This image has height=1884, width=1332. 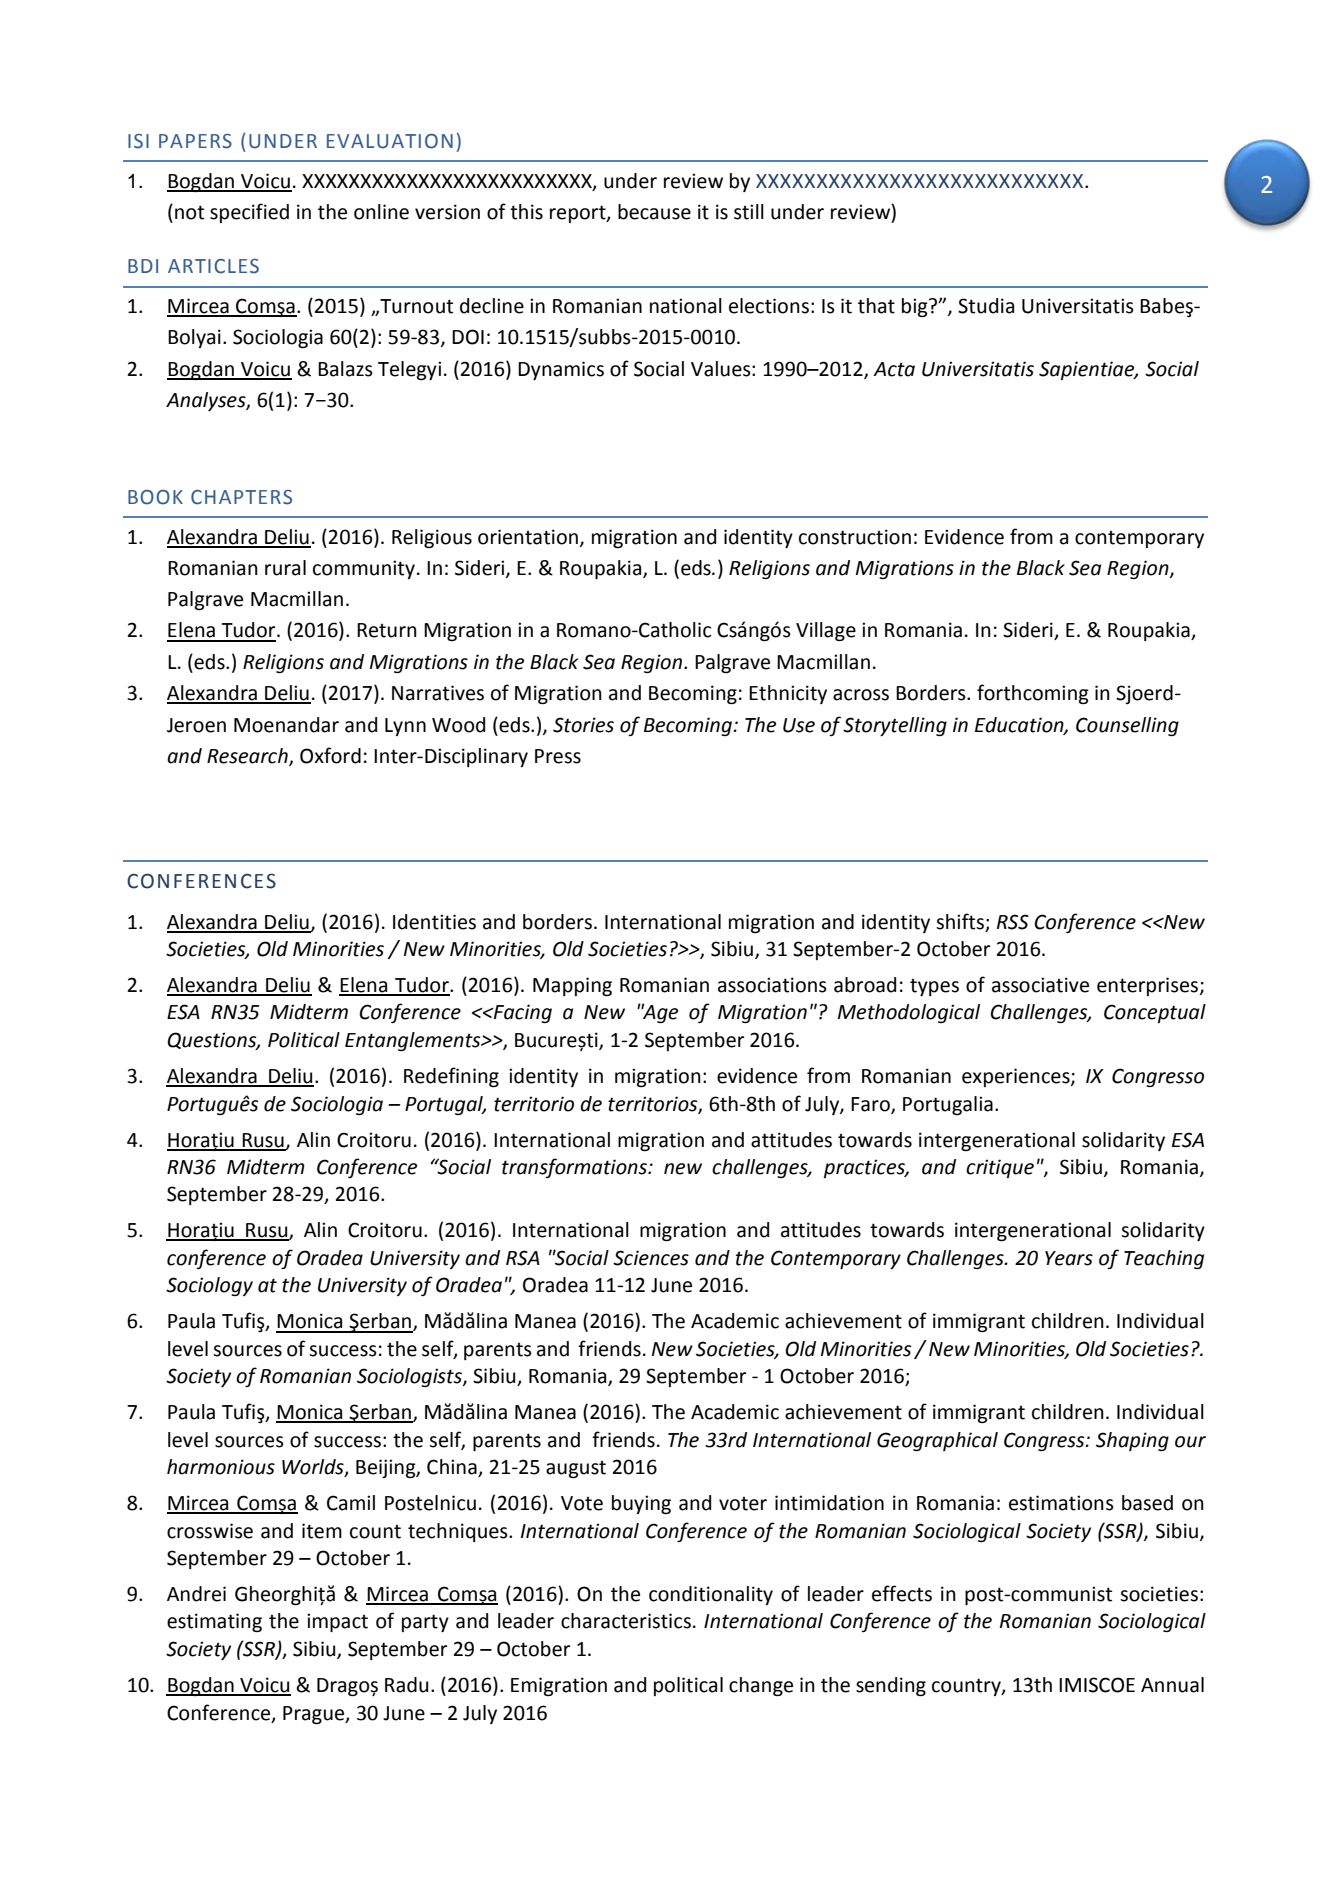 What do you see at coordinates (285, 568) in the image?
I see `rural` at bounding box center [285, 568].
